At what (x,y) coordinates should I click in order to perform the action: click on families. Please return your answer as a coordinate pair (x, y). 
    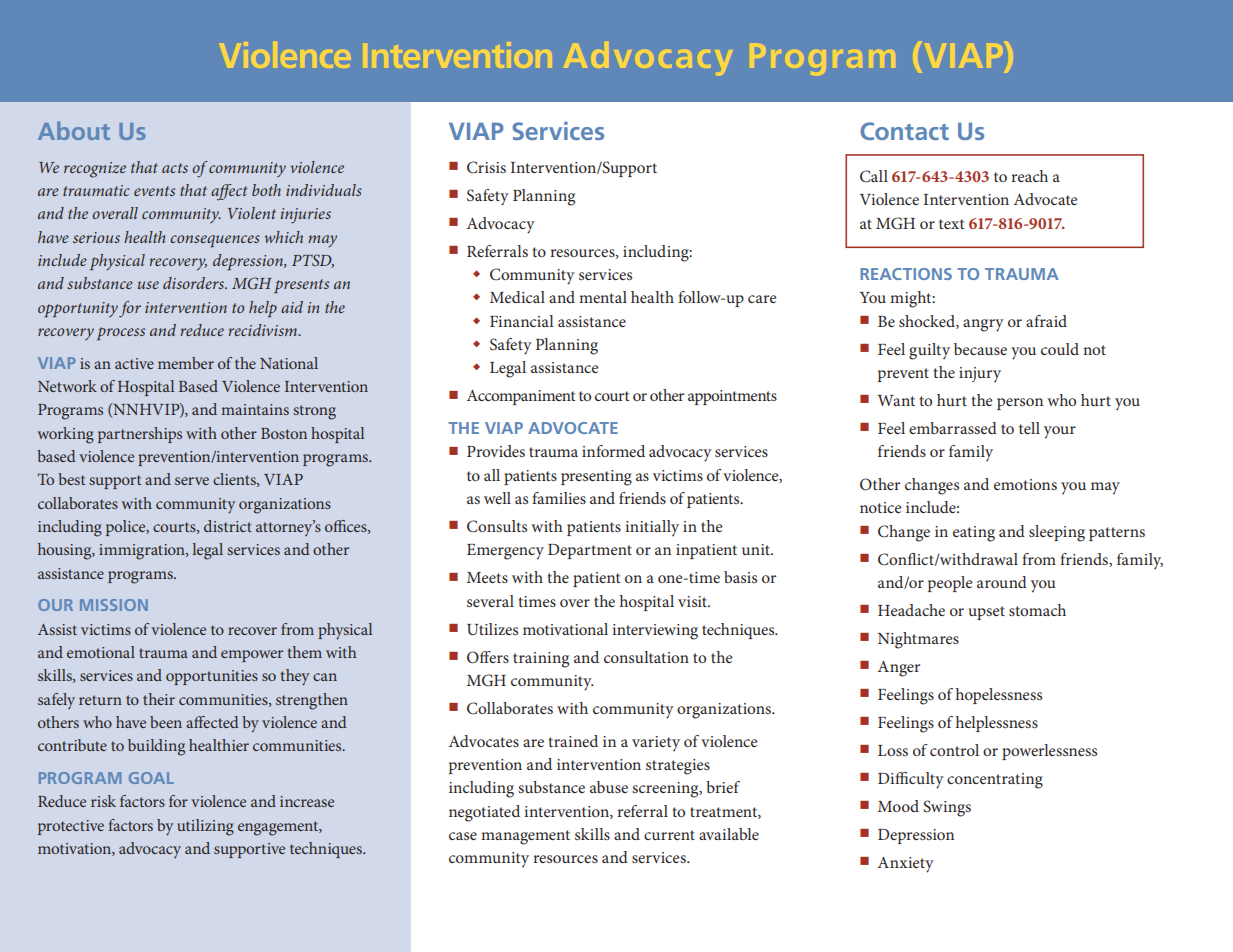
    Looking at the image, I should click on (559, 498).
